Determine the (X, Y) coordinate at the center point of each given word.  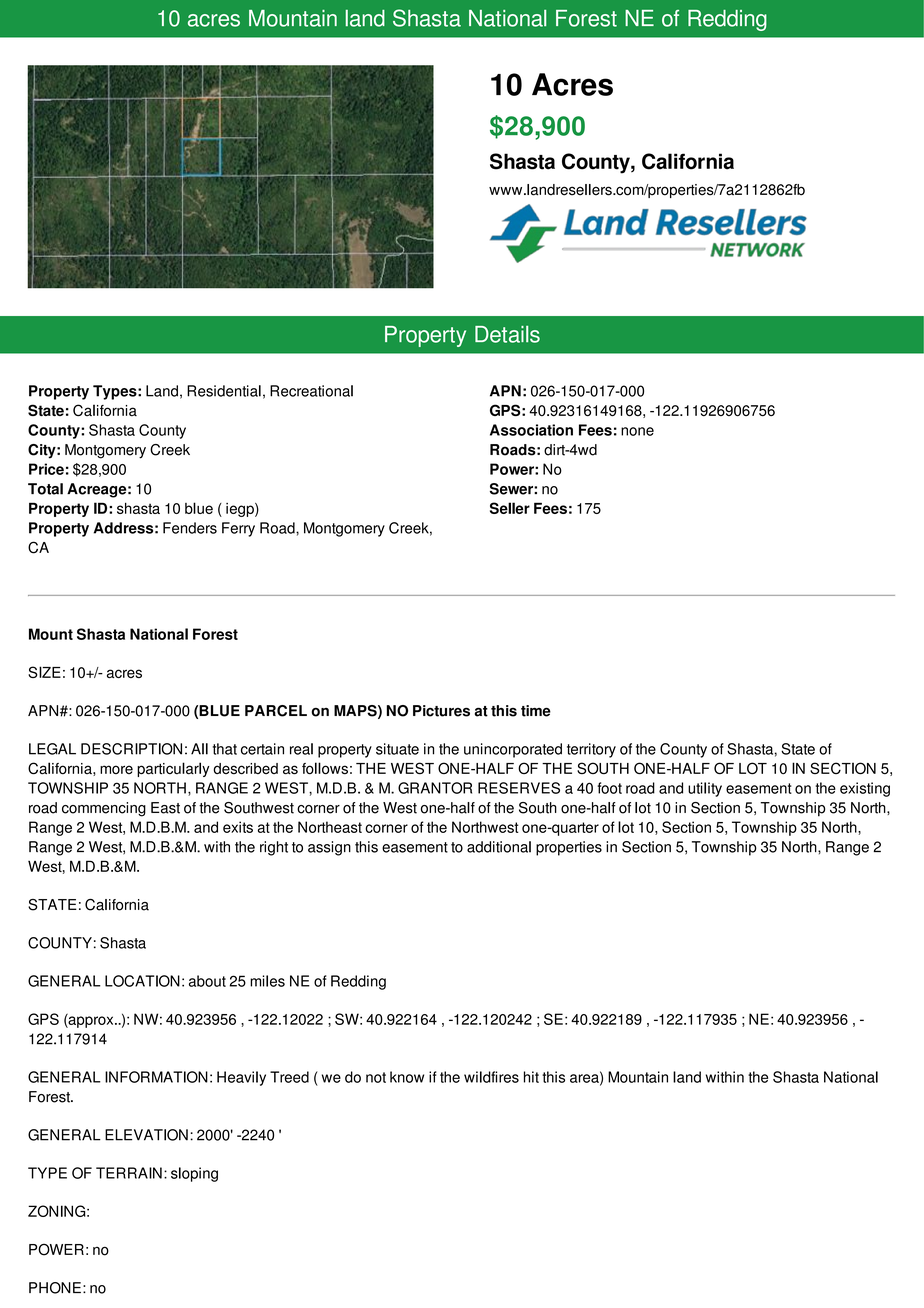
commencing (104, 809)
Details (507, 334)
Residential (224, 391)
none (637, 431)
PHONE (55, 1288)
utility (705, 789)
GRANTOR (435, 788)
